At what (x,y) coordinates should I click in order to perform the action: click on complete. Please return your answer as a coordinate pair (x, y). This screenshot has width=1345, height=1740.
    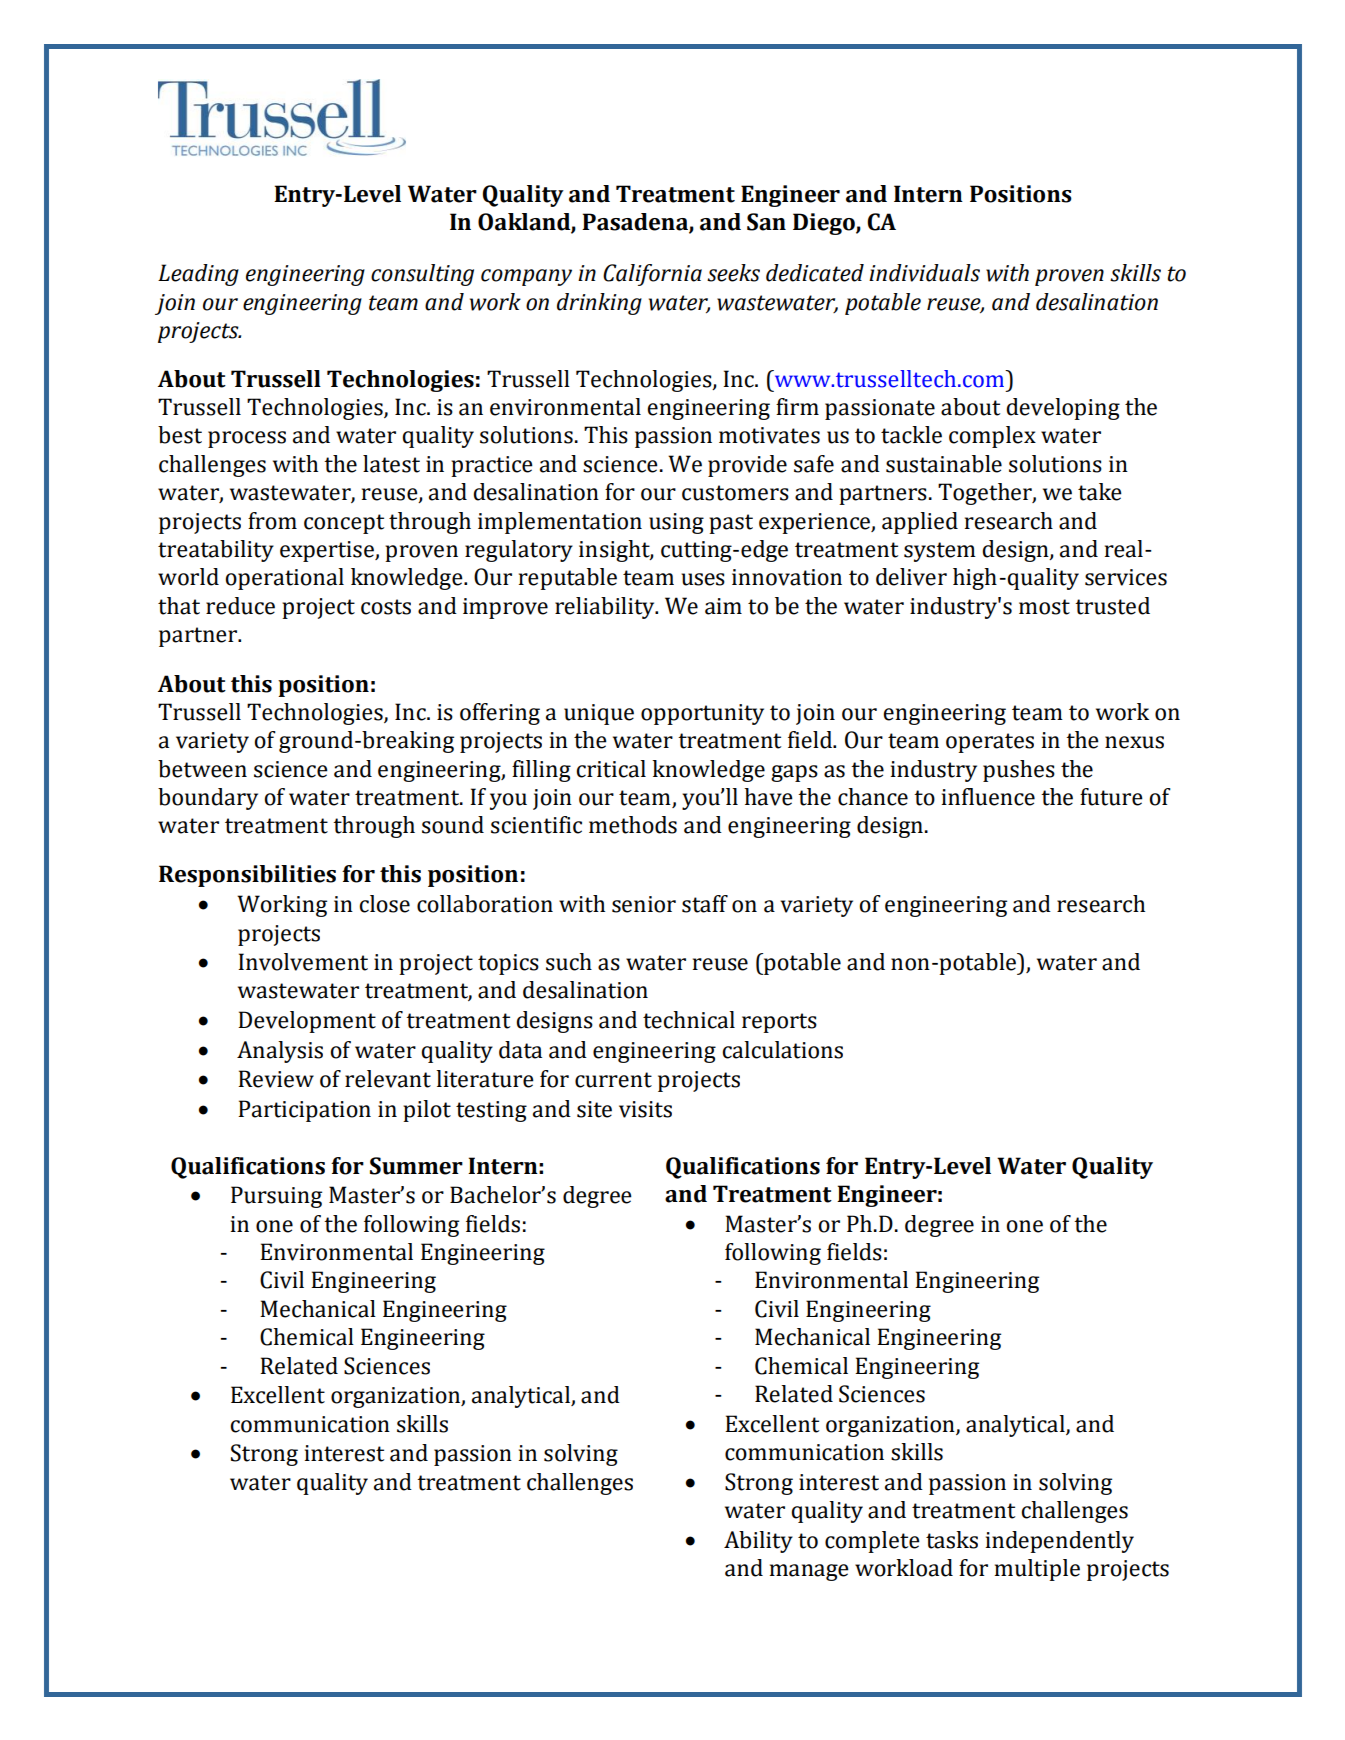
    Looking at the image, I should click on (872, 1542).
